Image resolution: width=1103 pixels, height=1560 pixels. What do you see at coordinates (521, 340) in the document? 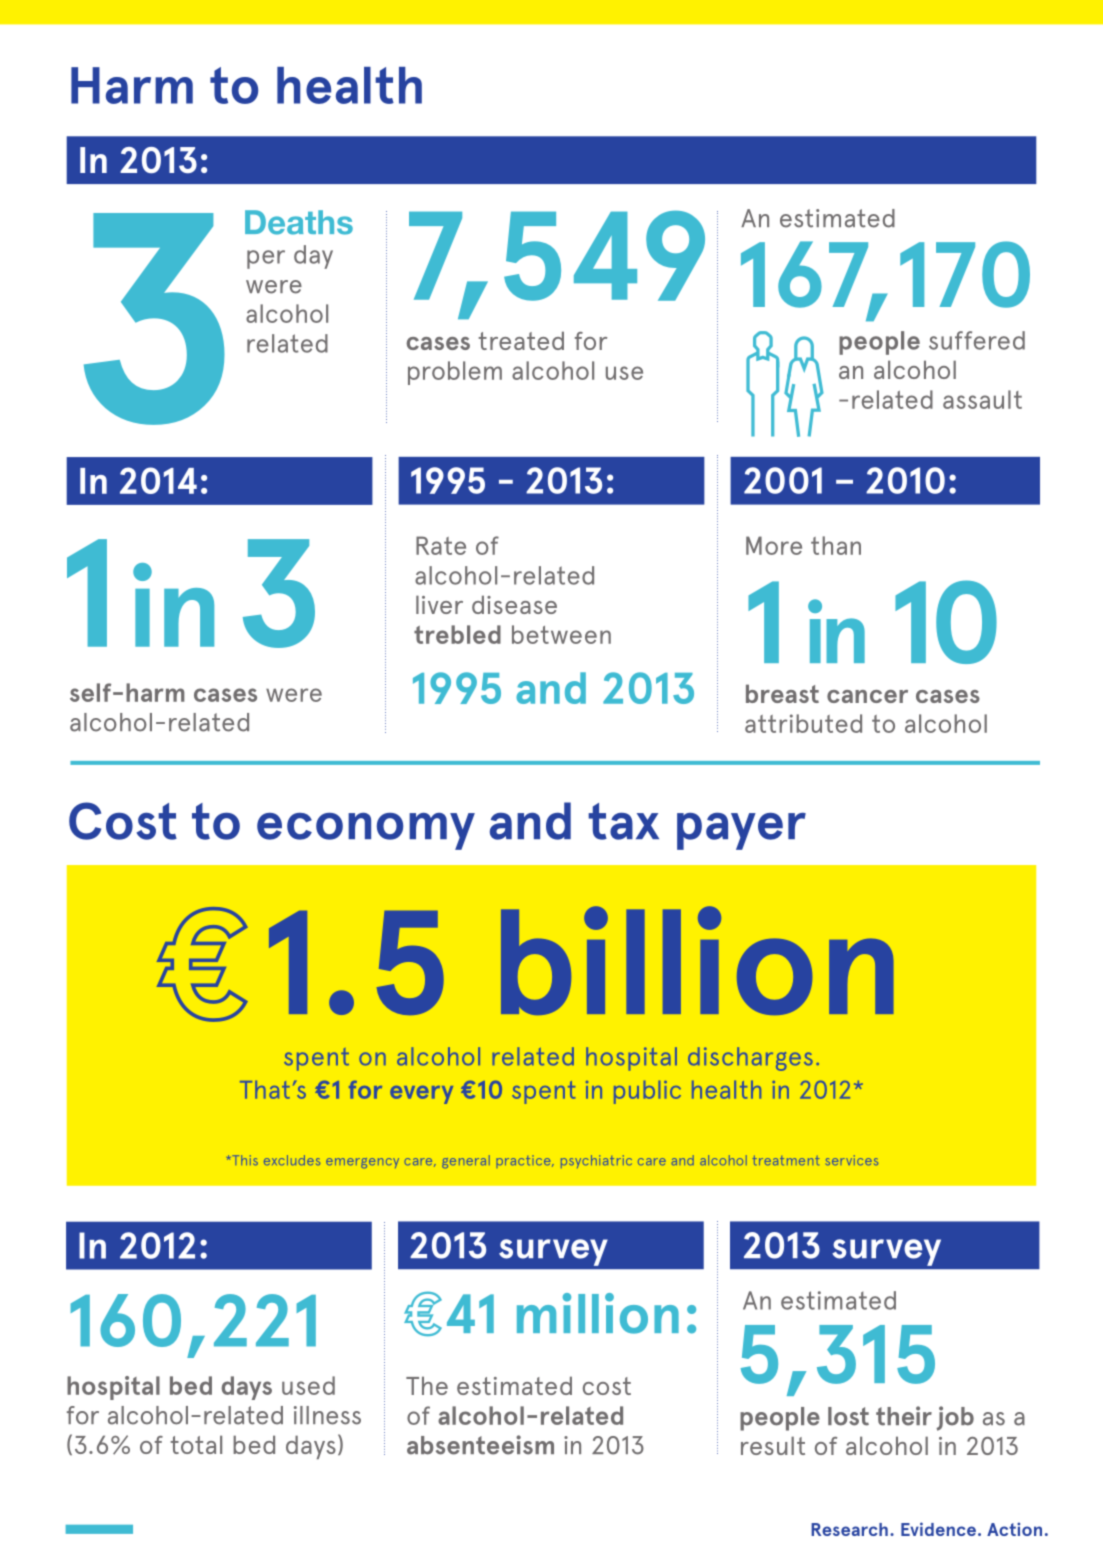
I see `treated` at bounding box center [521, 340].
